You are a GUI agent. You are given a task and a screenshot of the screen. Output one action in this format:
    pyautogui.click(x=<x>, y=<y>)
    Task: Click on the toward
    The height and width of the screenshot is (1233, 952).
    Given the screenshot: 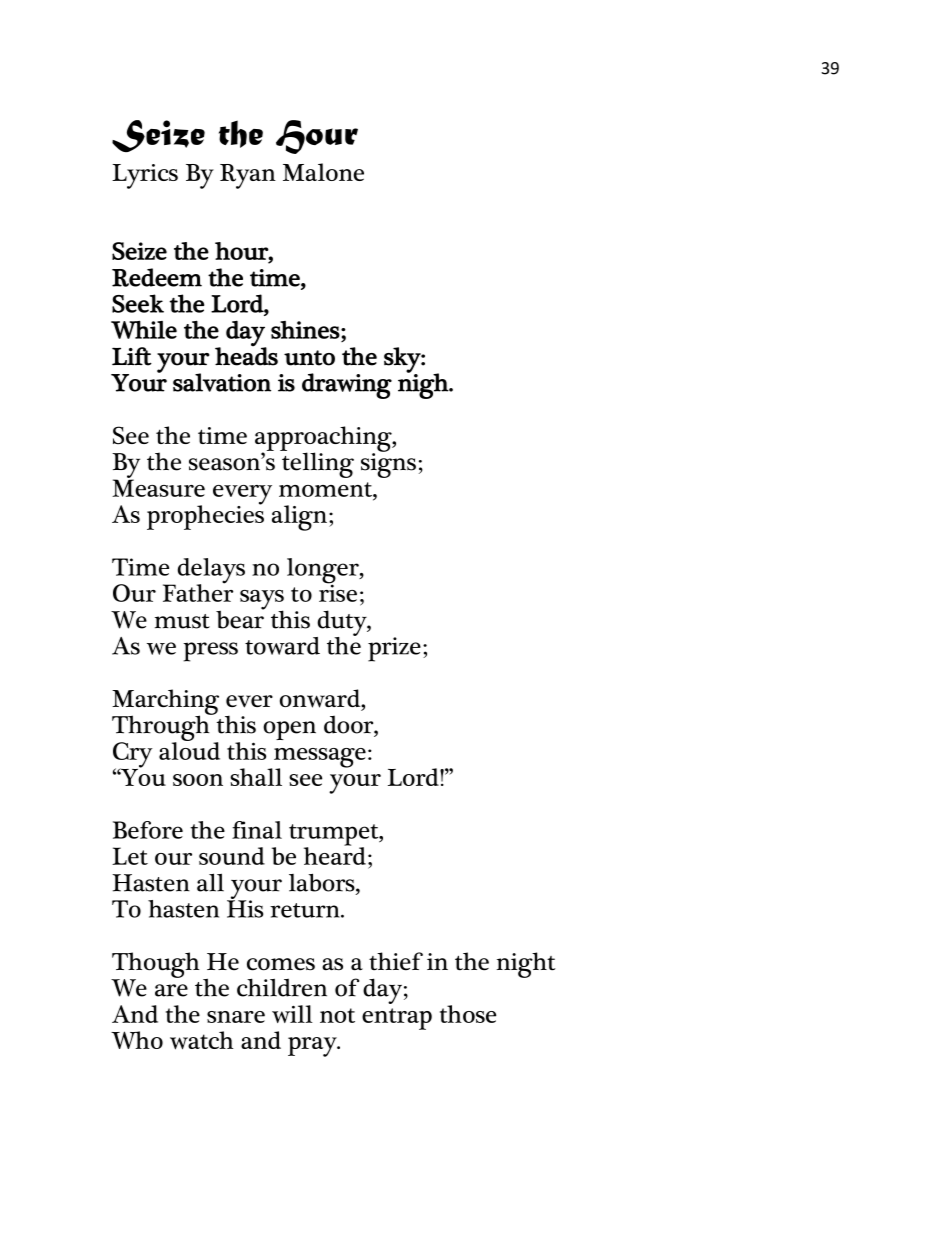 What is the action you would take?
    pyautogui.click(x=282, y=646)
